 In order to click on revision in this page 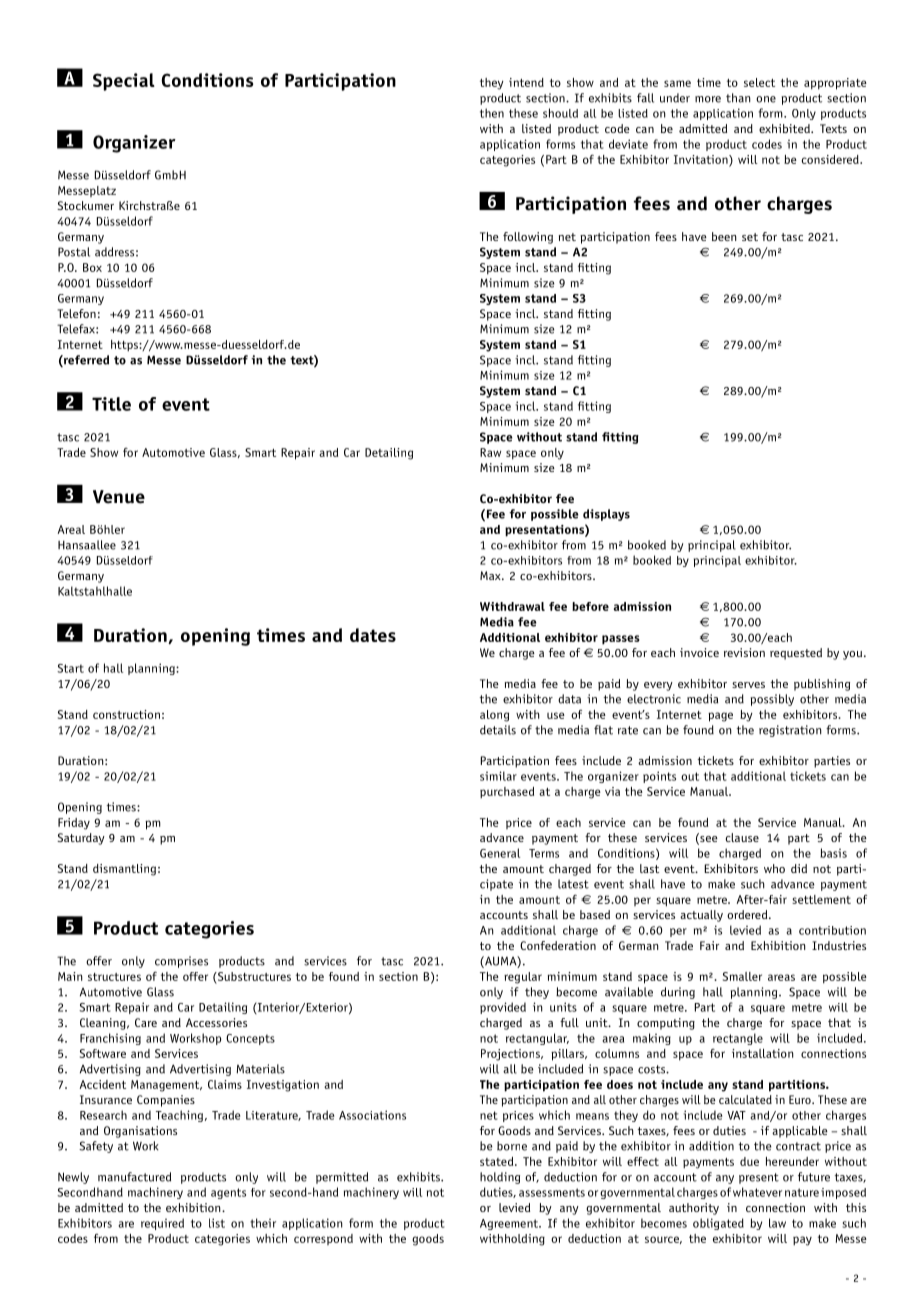, I will do `click(744, 652)`.
